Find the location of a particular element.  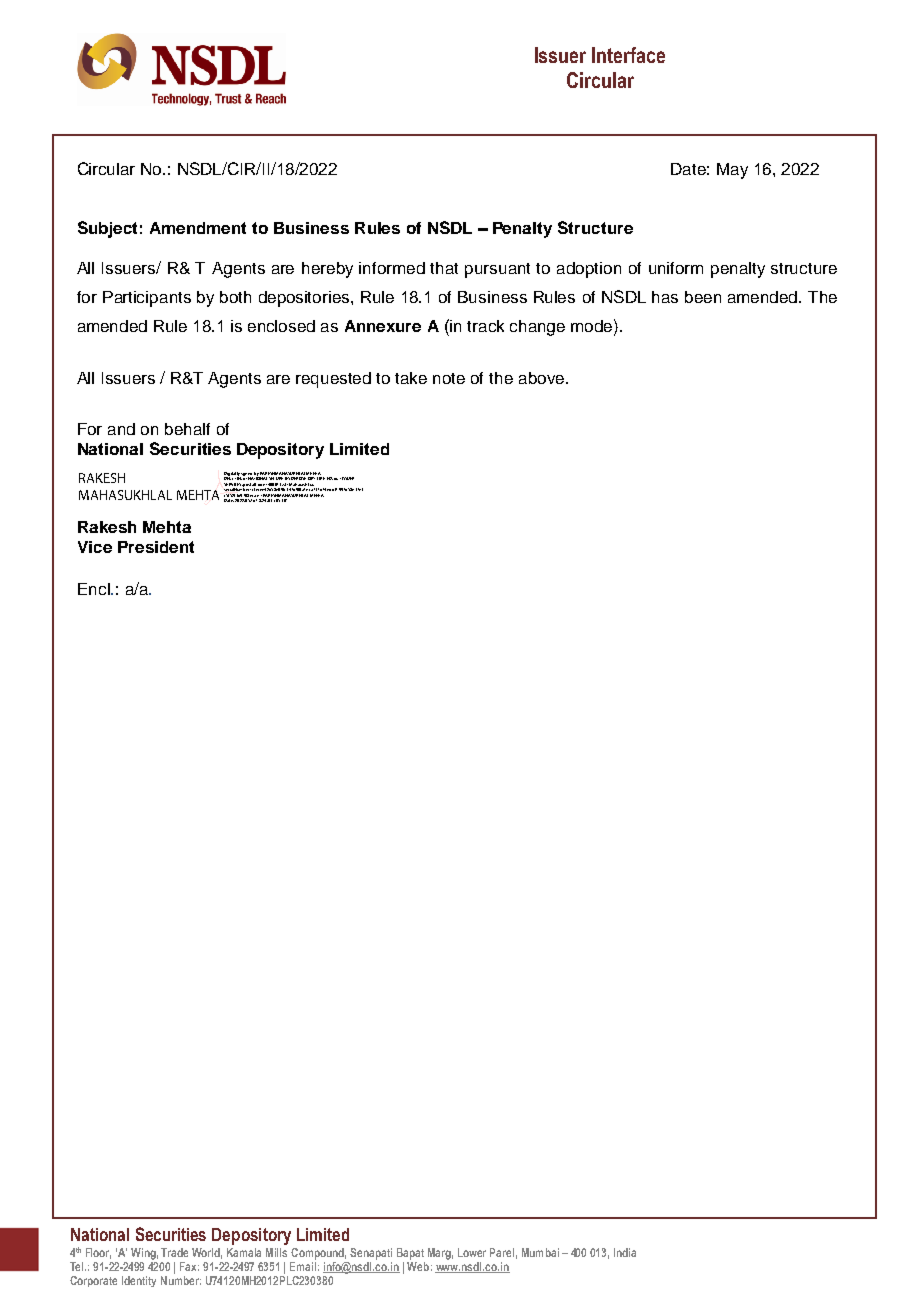

President is located at coordinates (156, 547).
